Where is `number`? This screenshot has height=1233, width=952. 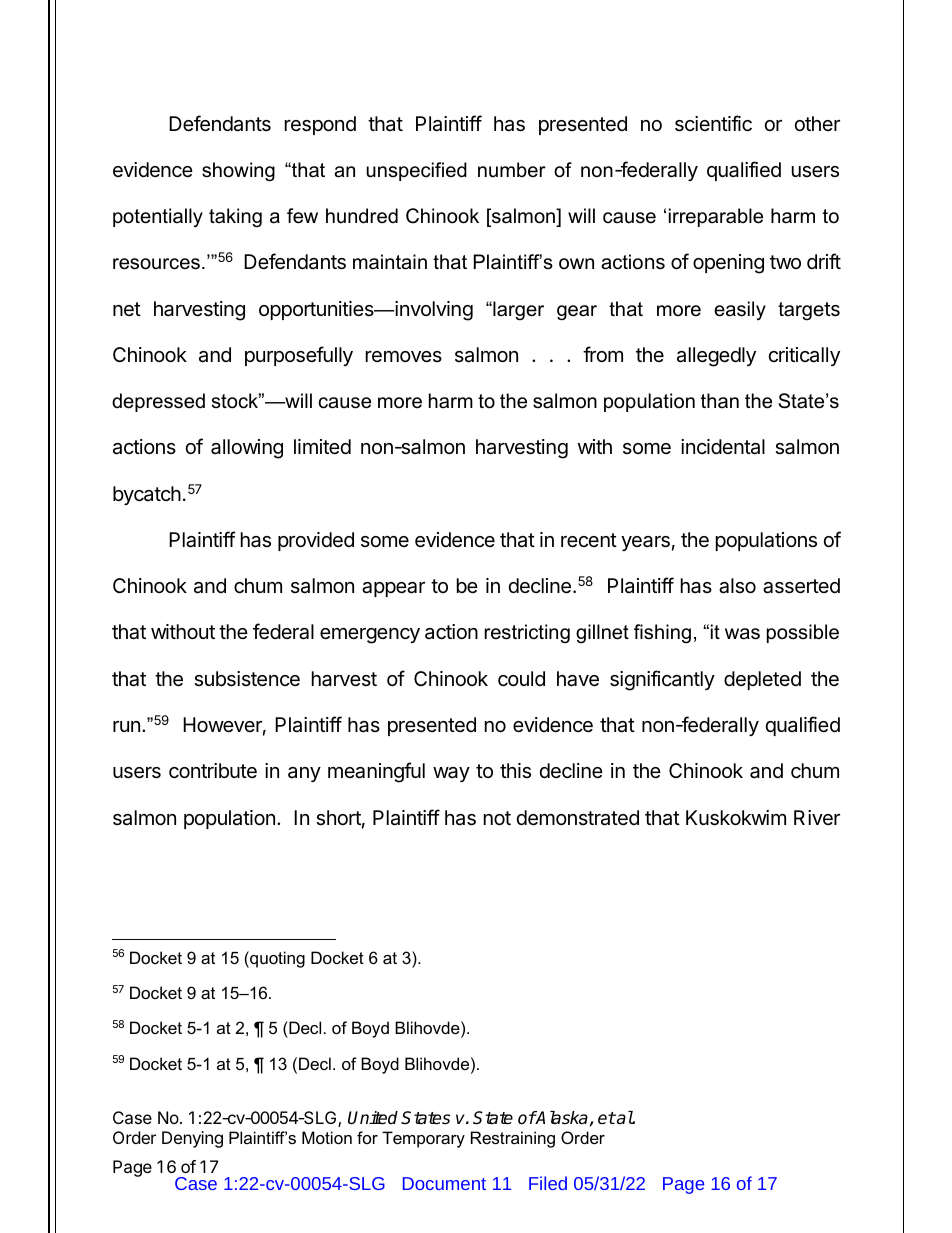
number is located at coordinates (512, 170).
